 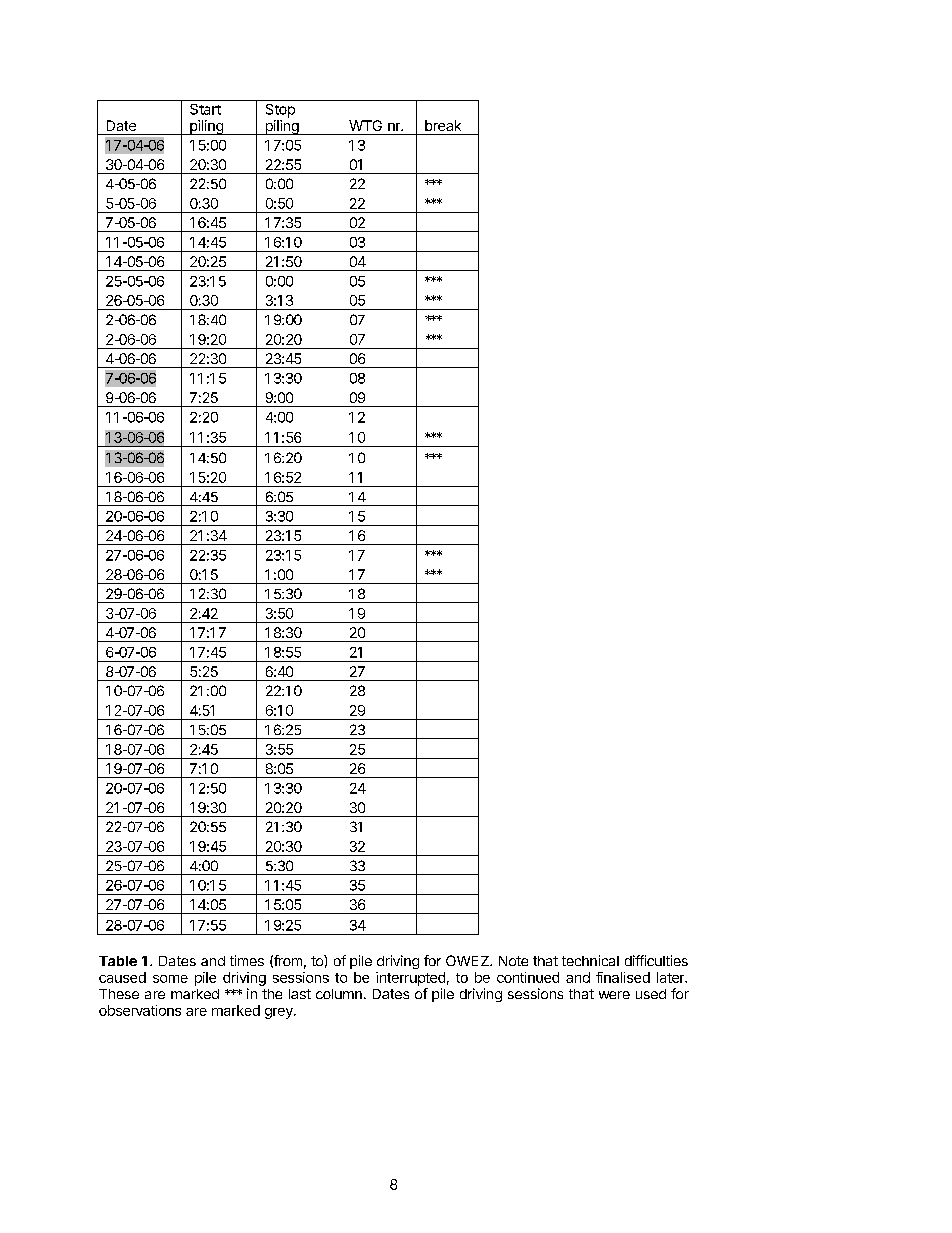 What do you see at coordinates (339, 994) in the screenshot?
I see `column` at bounding box center [339, 994].
